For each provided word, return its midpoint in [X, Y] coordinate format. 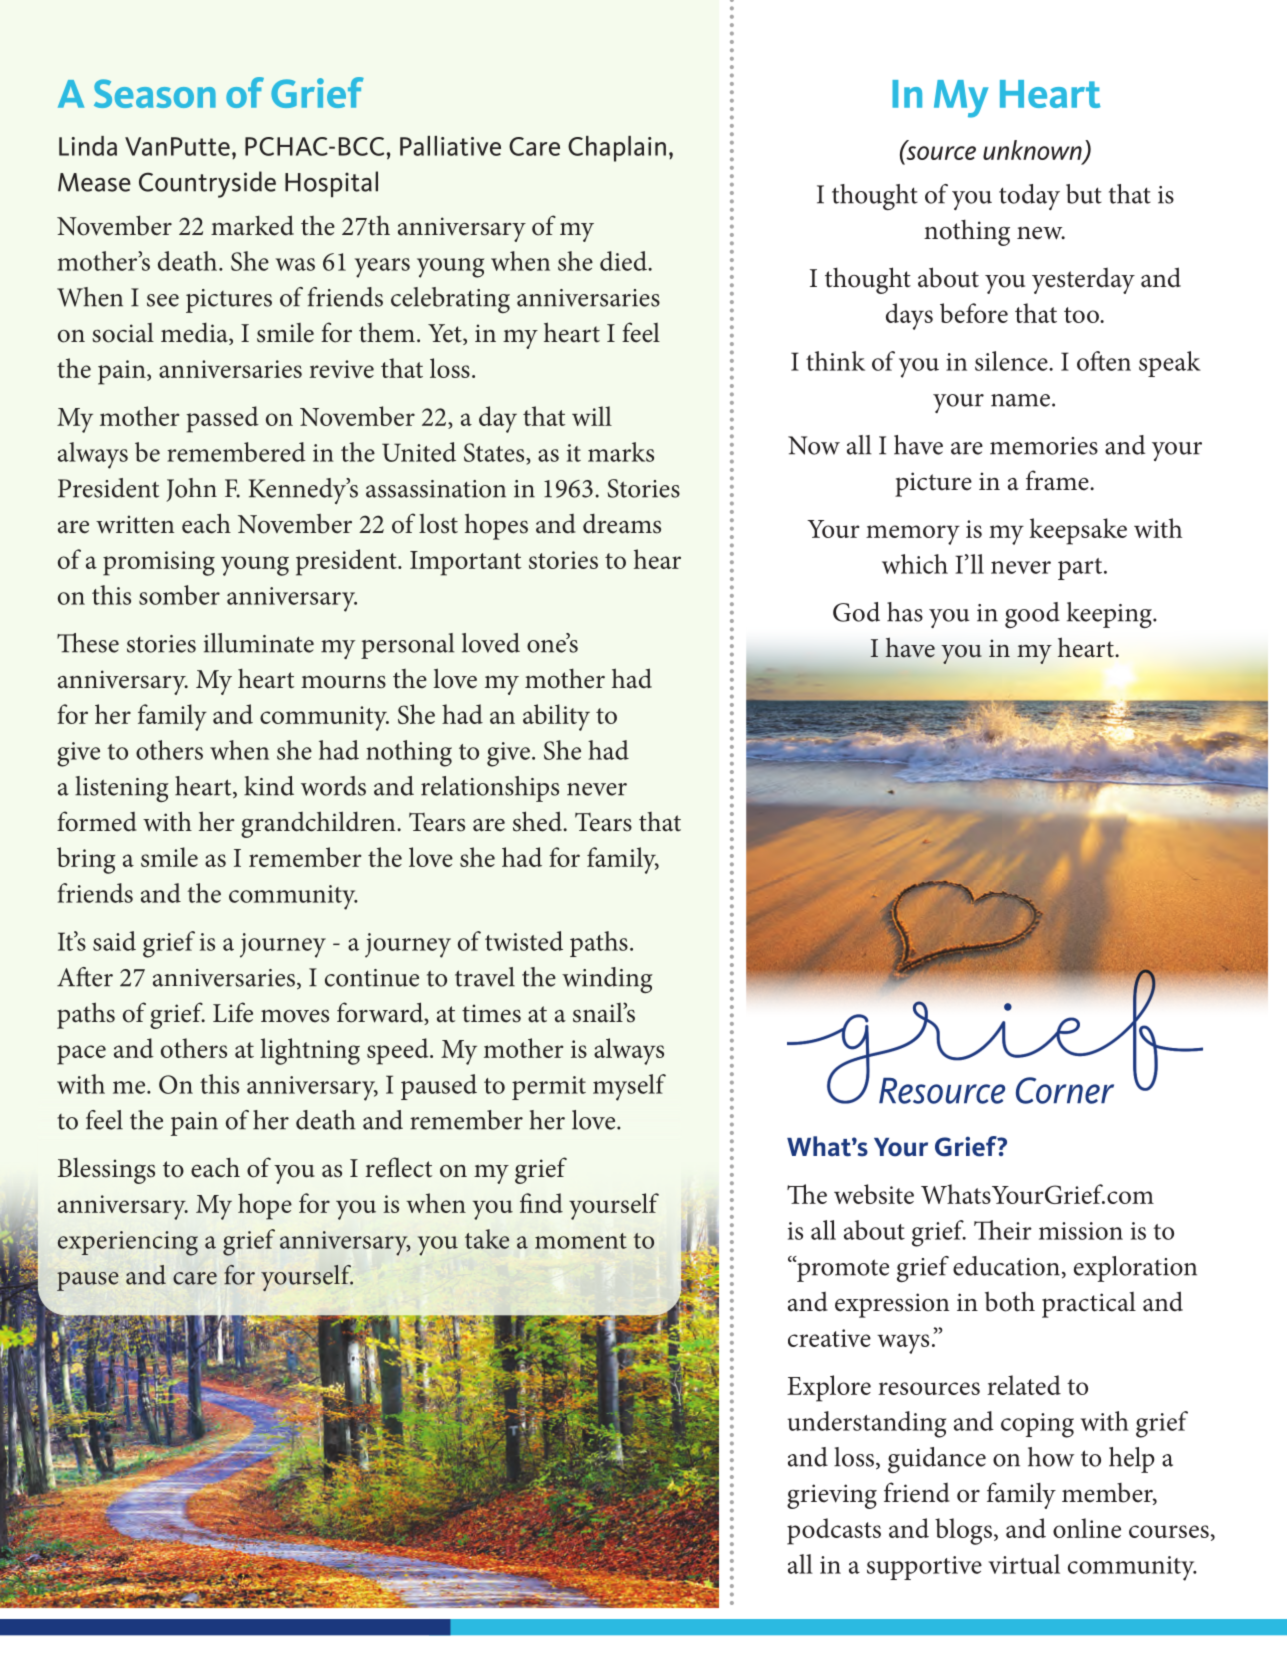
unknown [1033, 151]
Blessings [106, 1171]
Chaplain [617, 149]
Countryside [207, 184]
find [541, 1203]
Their [1003, 1230]
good [1032, 615]
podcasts [834, 1531]
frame [1058, 480]
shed [538, 821]
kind [269, 786]
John [191, 490]
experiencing [128, 1243]
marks [621, 452]
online [1087, 1528]
